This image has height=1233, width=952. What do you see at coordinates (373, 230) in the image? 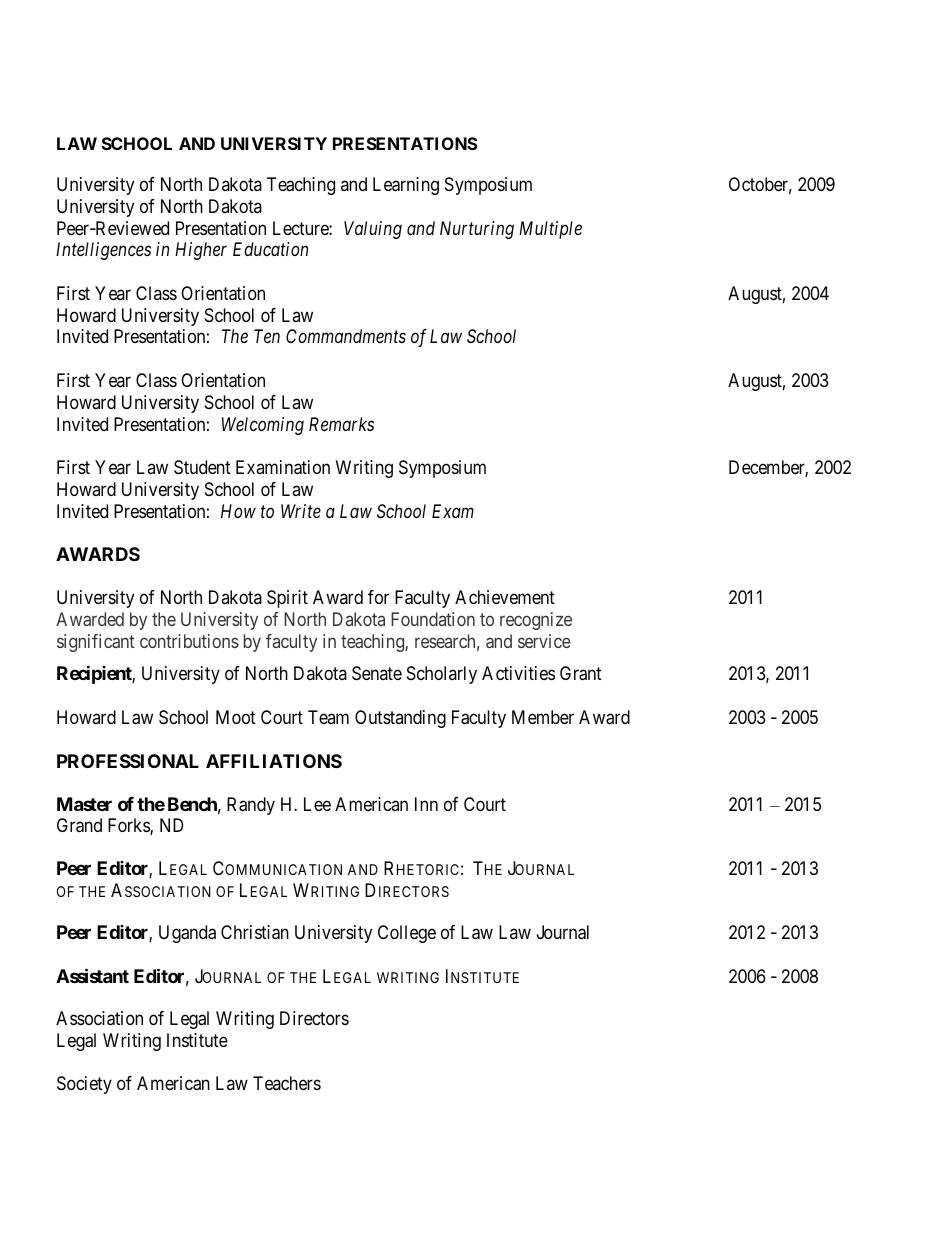
I see `Valuing` at bounding box center [373, 230].
